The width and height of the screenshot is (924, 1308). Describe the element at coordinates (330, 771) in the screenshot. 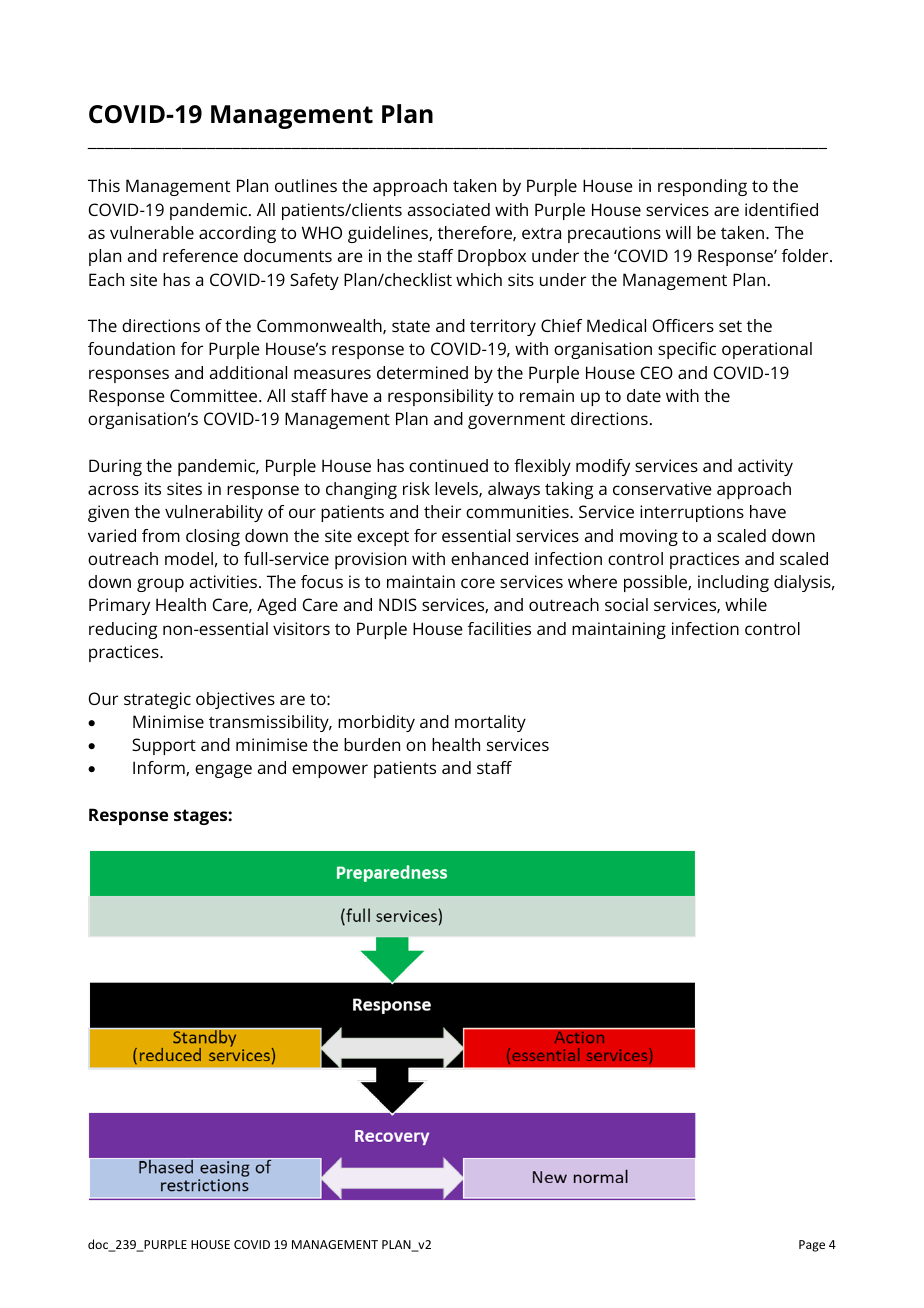

I see `empower` at that location.
